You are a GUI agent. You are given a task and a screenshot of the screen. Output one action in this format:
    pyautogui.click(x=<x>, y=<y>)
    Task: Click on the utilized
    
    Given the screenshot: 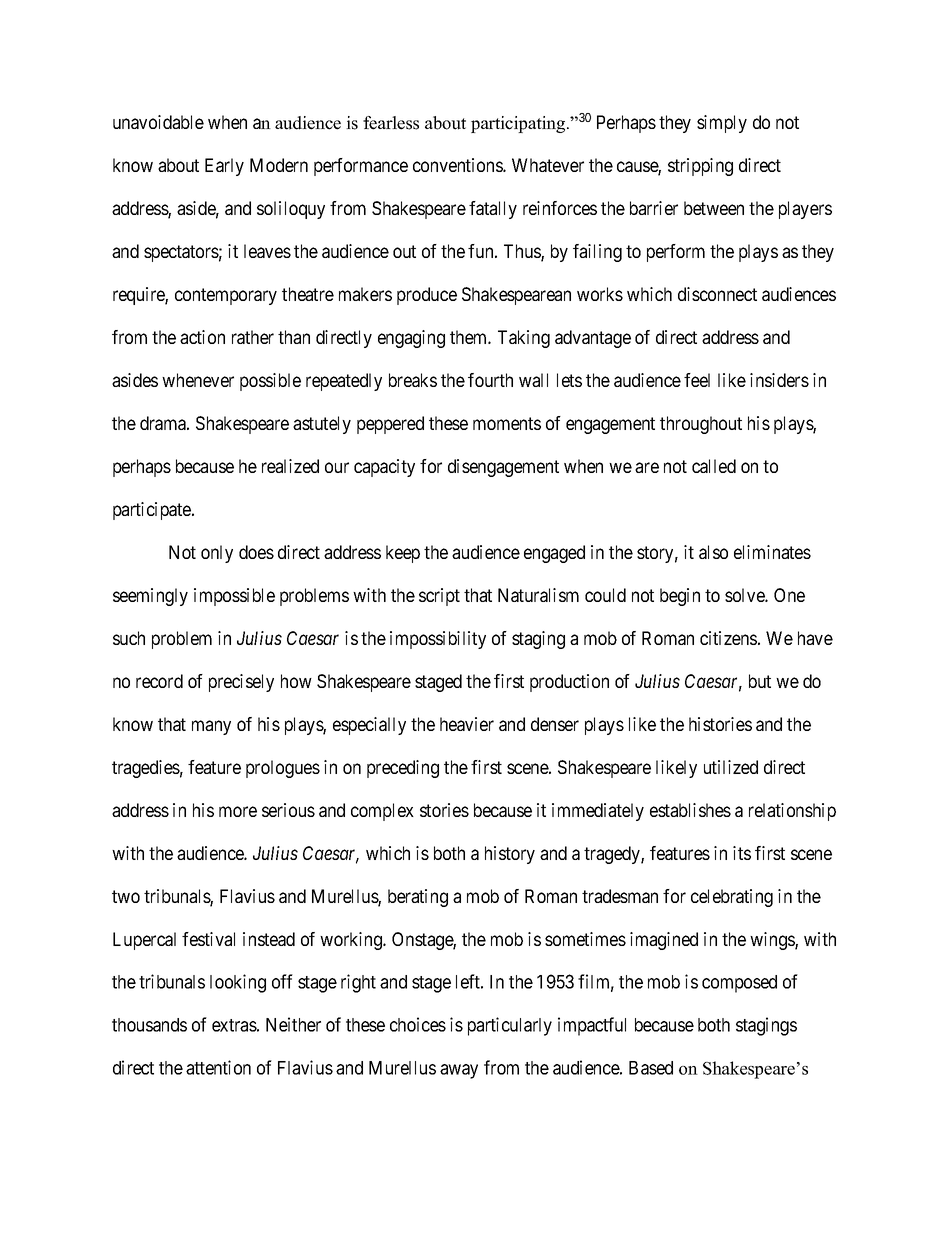 What is the action you would take?
    pyautogui.click(x=731, y=767)
